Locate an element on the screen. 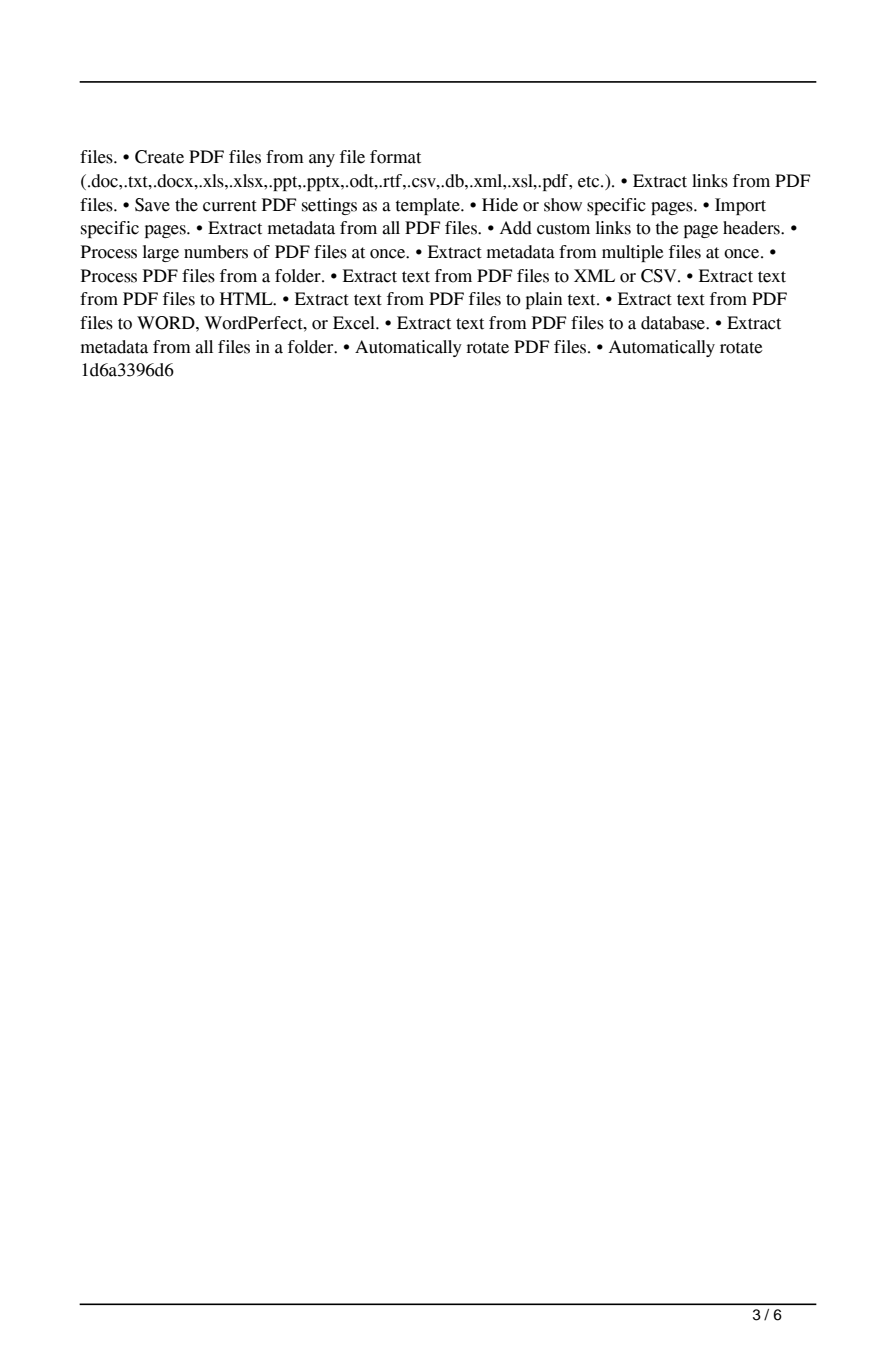 The height and width of the screenshot is (1358, 896). numbers is located at coordinates (216, 252).
